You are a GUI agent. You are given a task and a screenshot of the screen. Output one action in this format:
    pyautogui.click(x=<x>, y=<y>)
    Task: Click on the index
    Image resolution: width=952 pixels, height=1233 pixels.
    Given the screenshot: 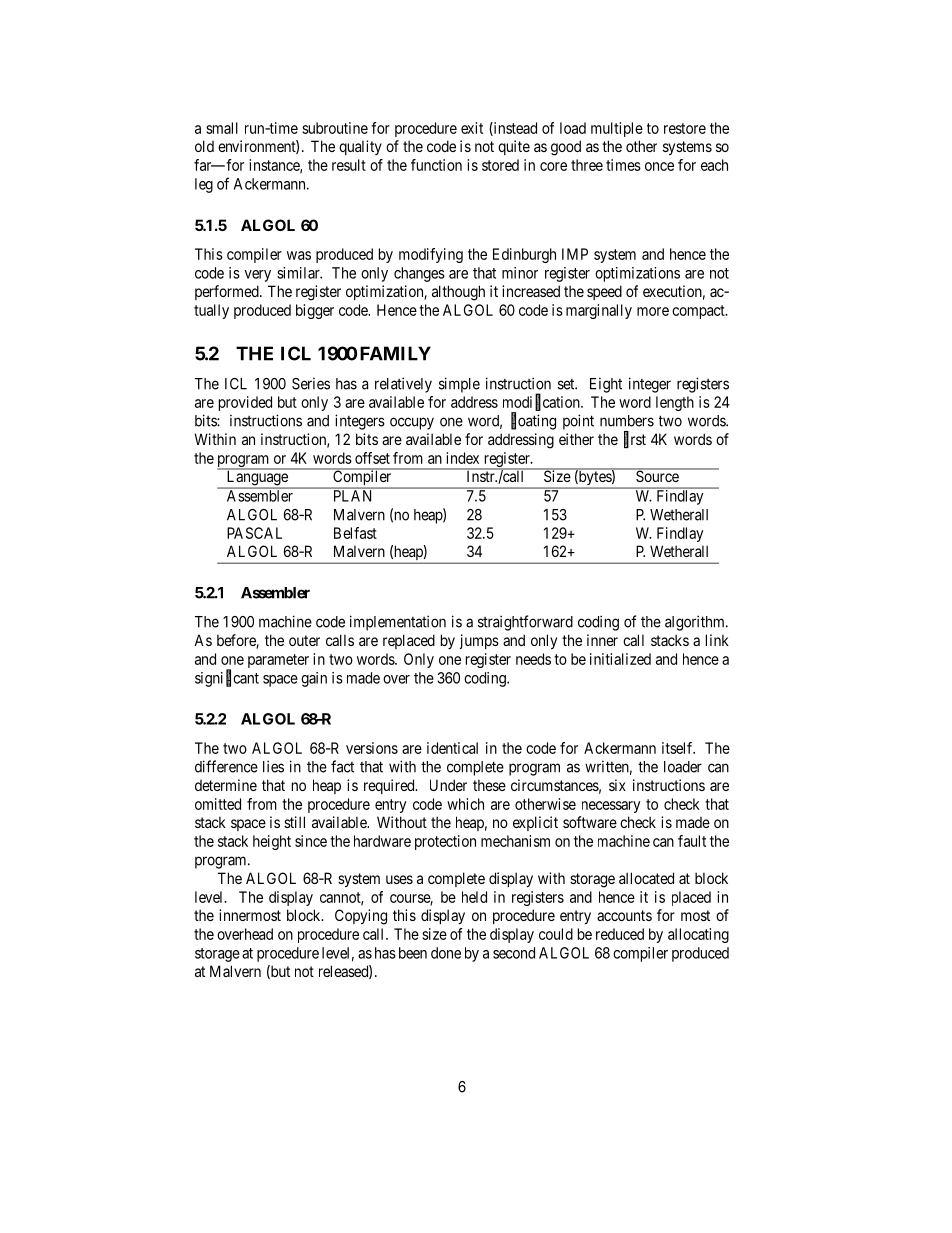 What is the action you would take?
    pyautogui.click(x=462, y=458)
